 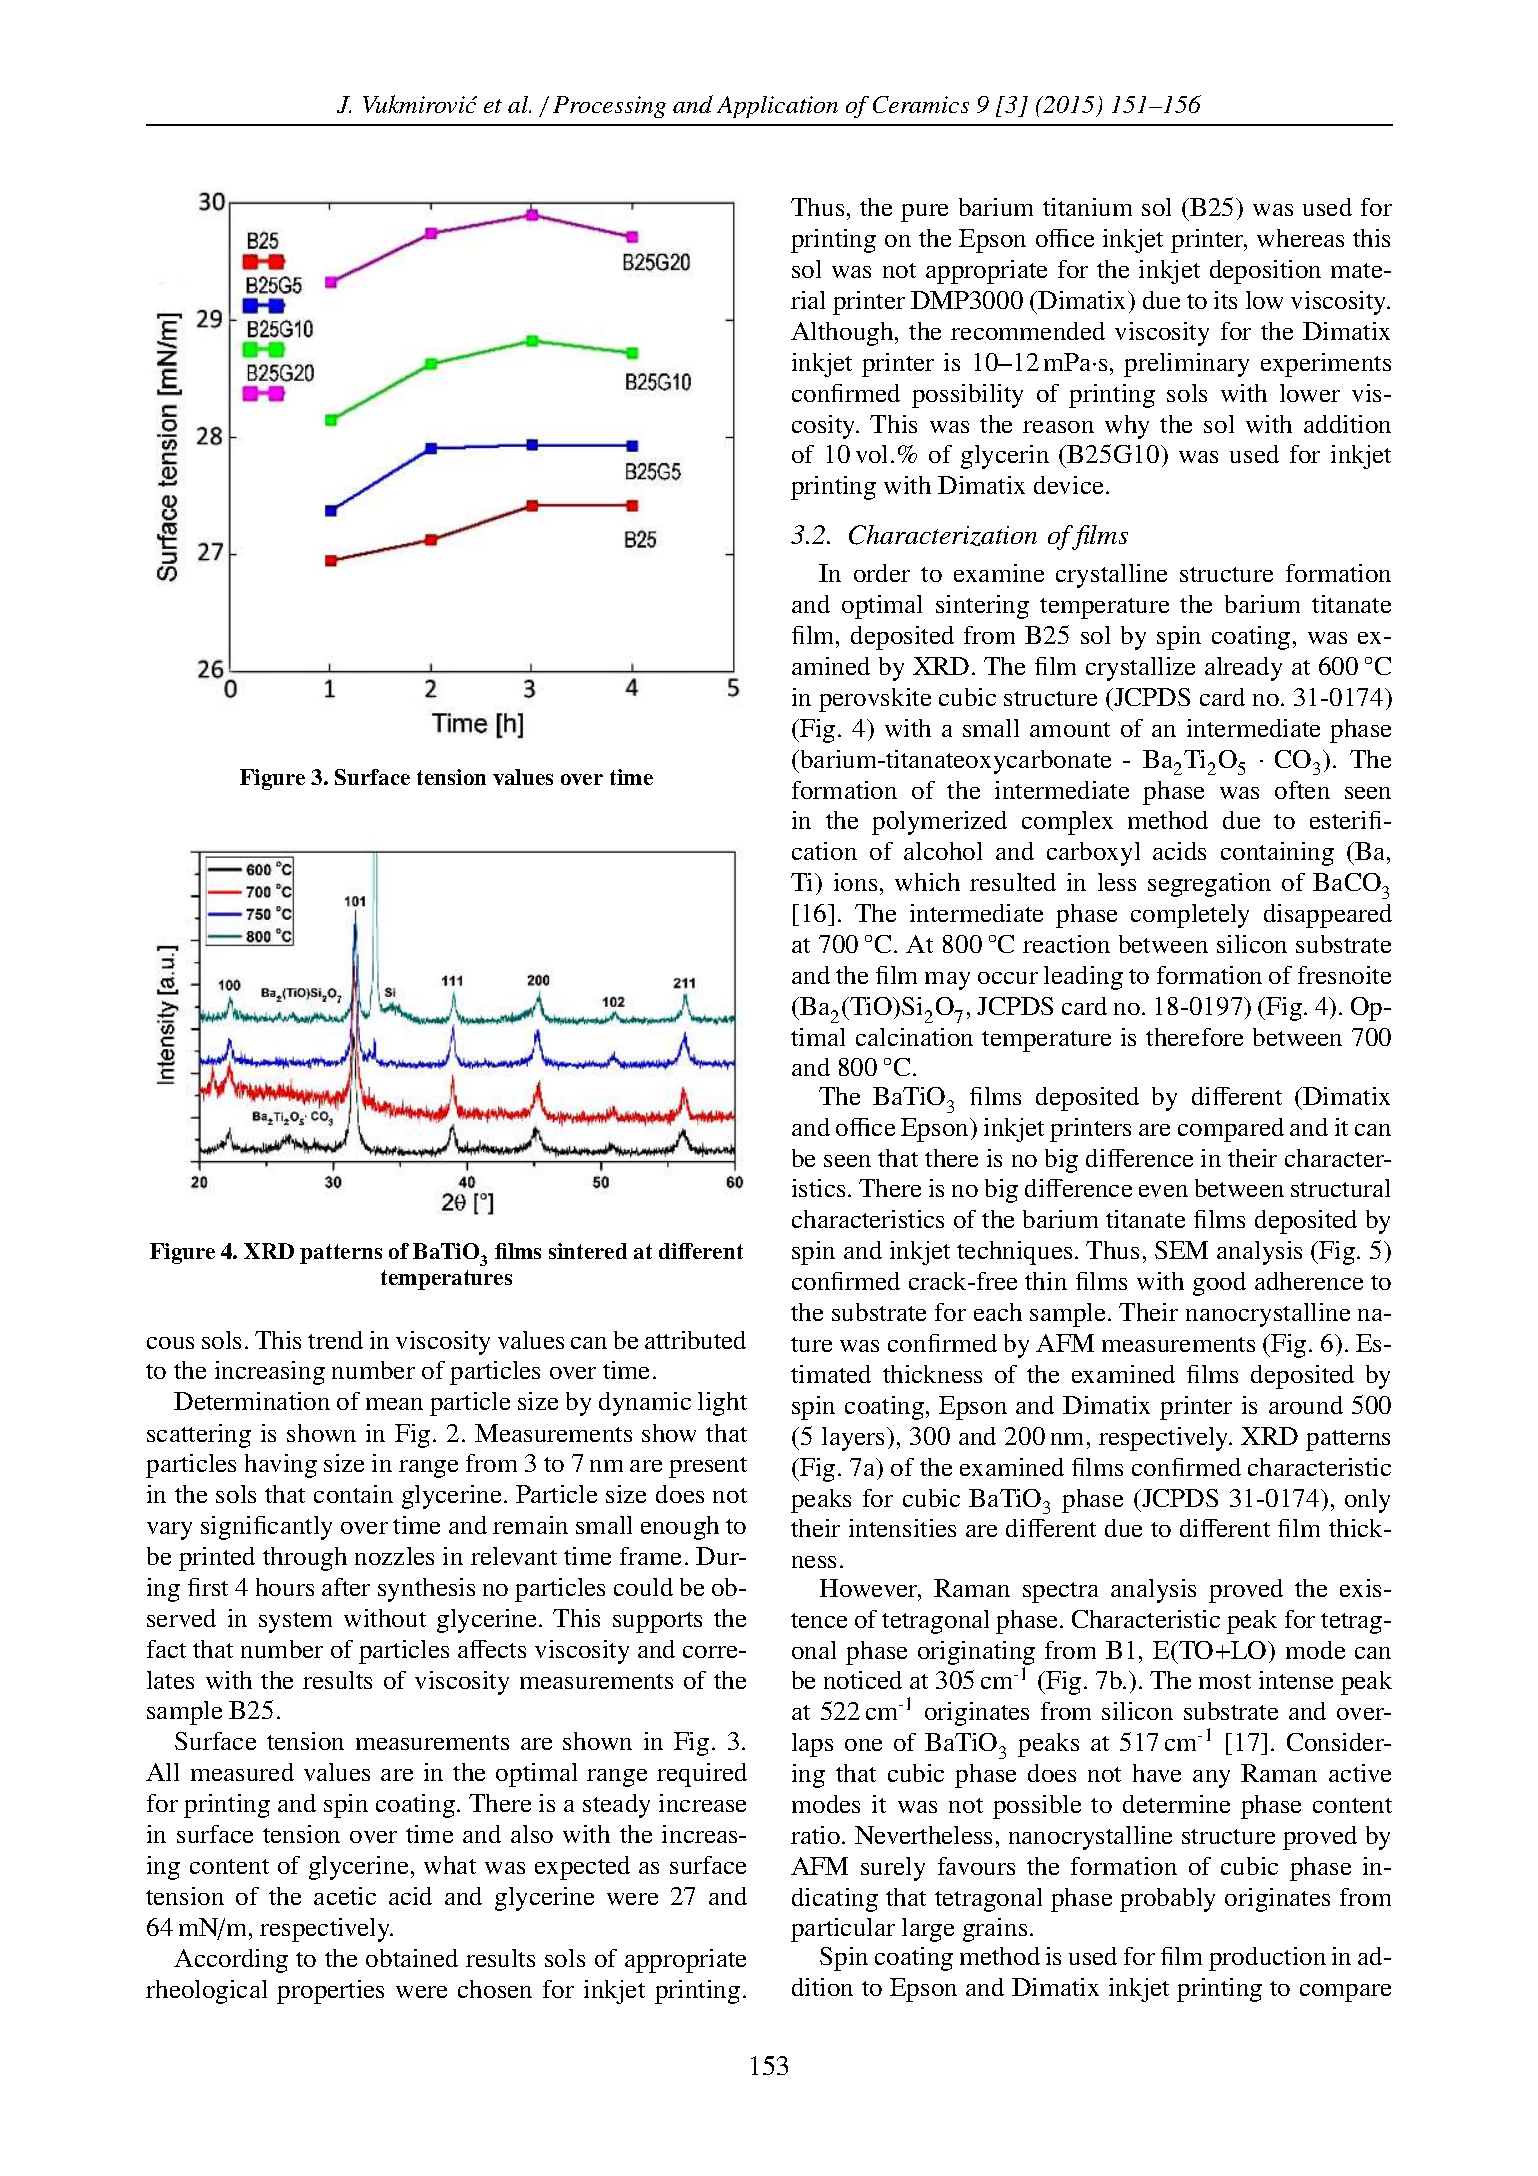 What do you see at coordinates (708, 1467) in the screenshot?
I see `present` at bounding box center [708, 1467].
